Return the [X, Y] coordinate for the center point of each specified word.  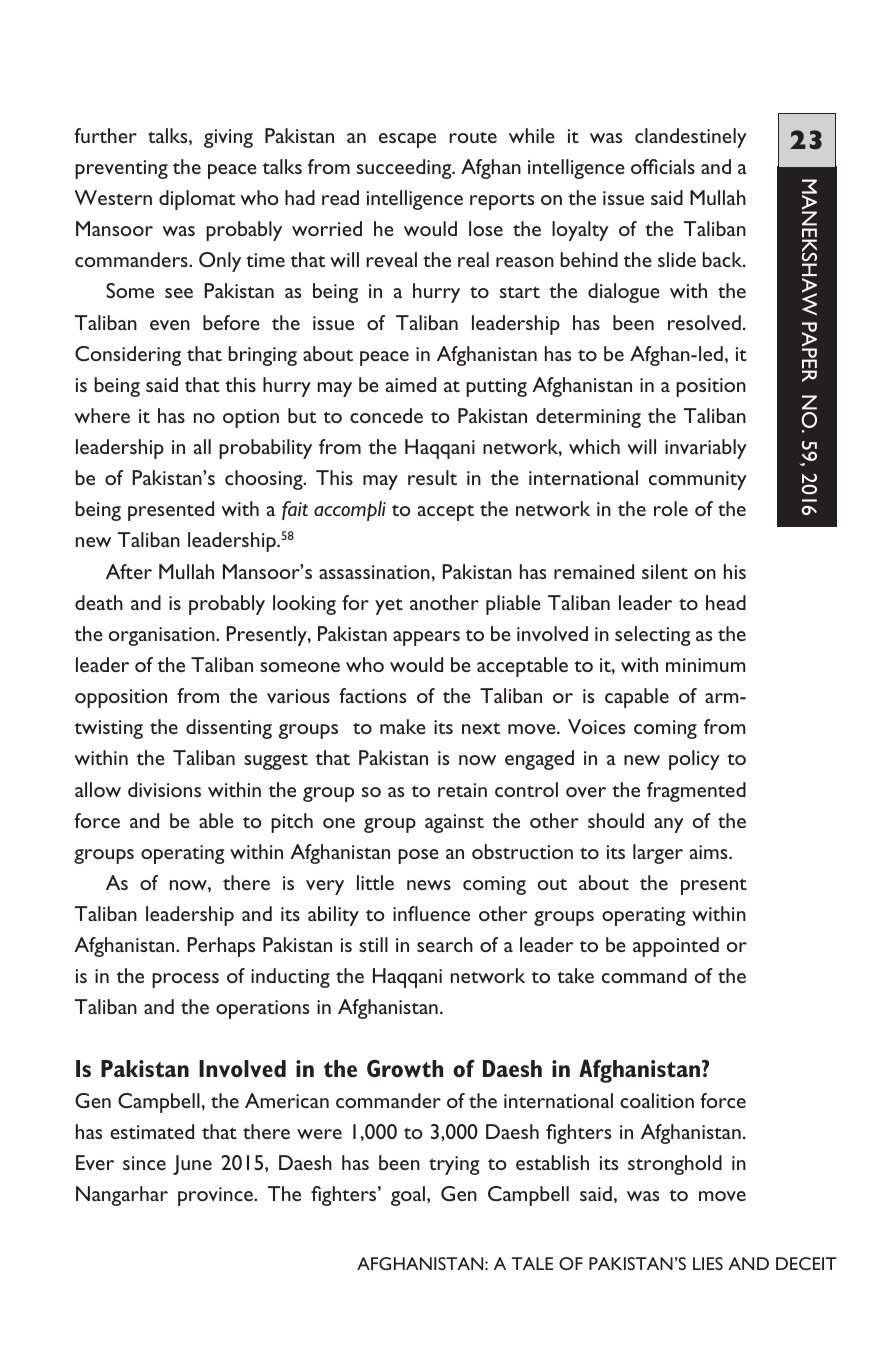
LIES [708, 1263]
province [216, 1196]
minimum [706, 665]
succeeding [405, 169]
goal [409, 1196]
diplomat [197, 200]
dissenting [229, 729]
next [481, 728]
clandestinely [691, 138]
